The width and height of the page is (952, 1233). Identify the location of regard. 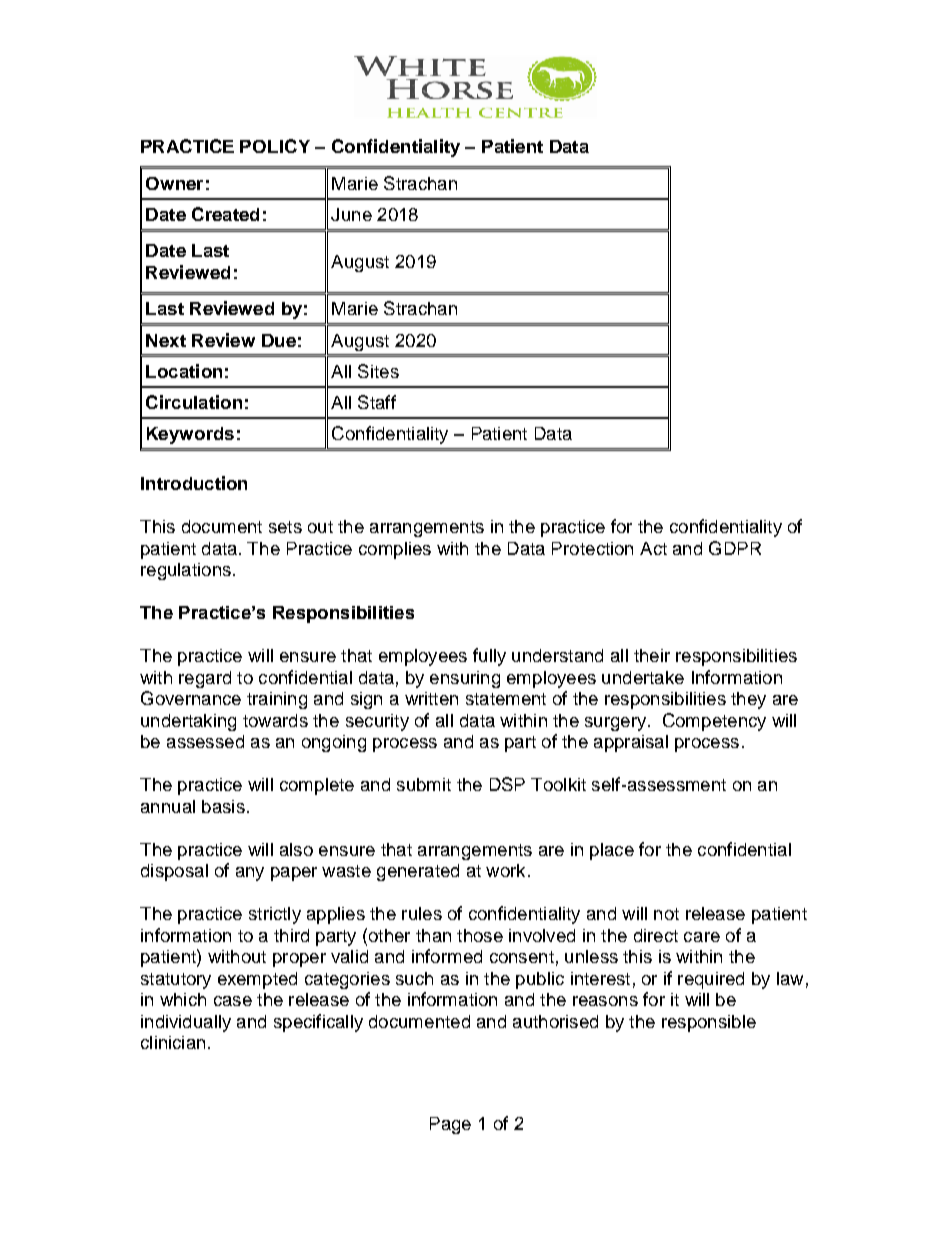
(205, 679).
